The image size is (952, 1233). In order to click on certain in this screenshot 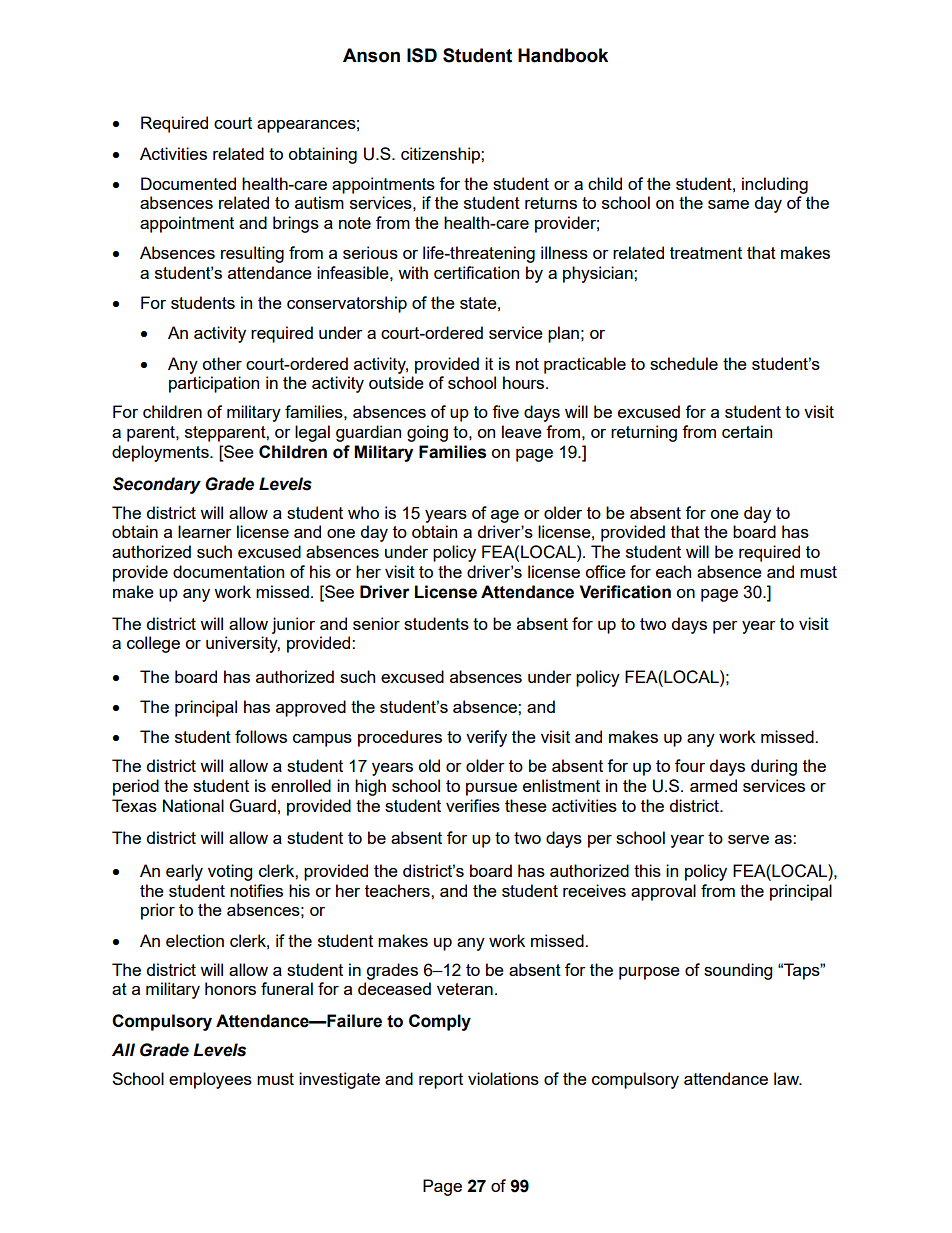, I will do `click(747, 431)`.
